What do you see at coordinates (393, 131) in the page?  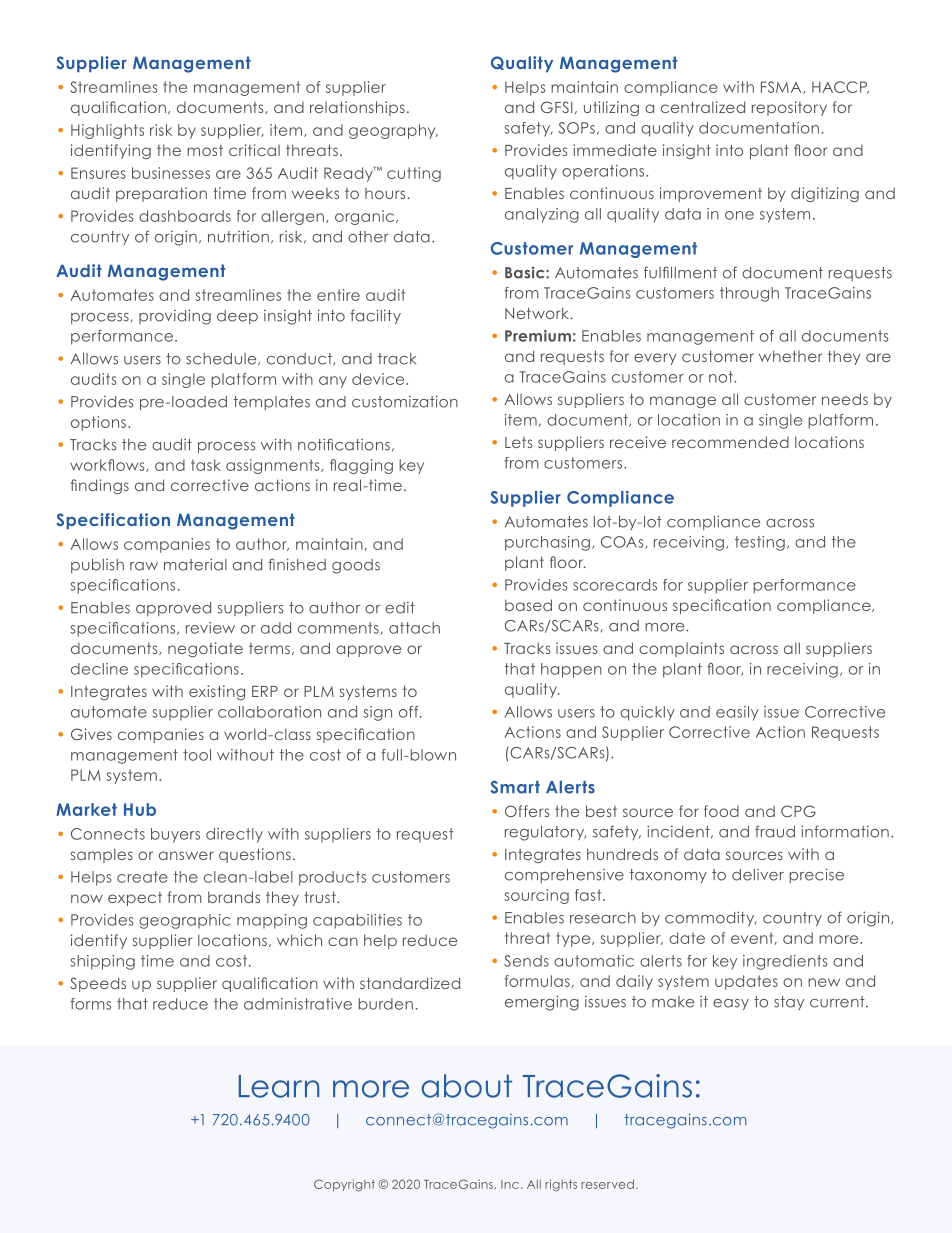 I see `geography` at bounding box center [393, 131].
